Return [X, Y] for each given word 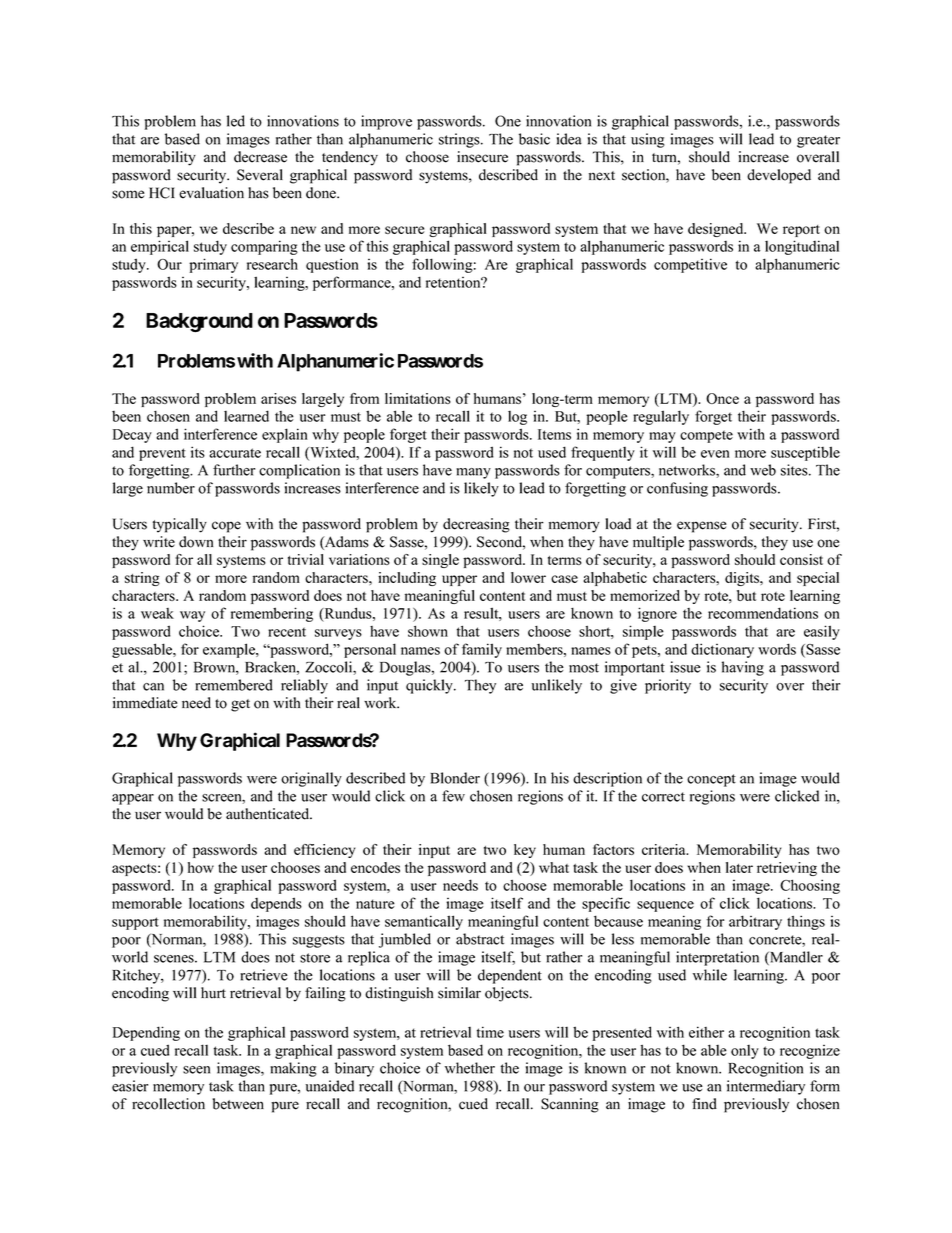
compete [706, 436]
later [739, 867]
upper [459, 580]
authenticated [269, 814]
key [525, 851]
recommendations [763, 613]
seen [196, 1070]
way [192, 616]
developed [779, 176]
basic [534, 139]
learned [246, 416]
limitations [418, 398]
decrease [260, 157]
